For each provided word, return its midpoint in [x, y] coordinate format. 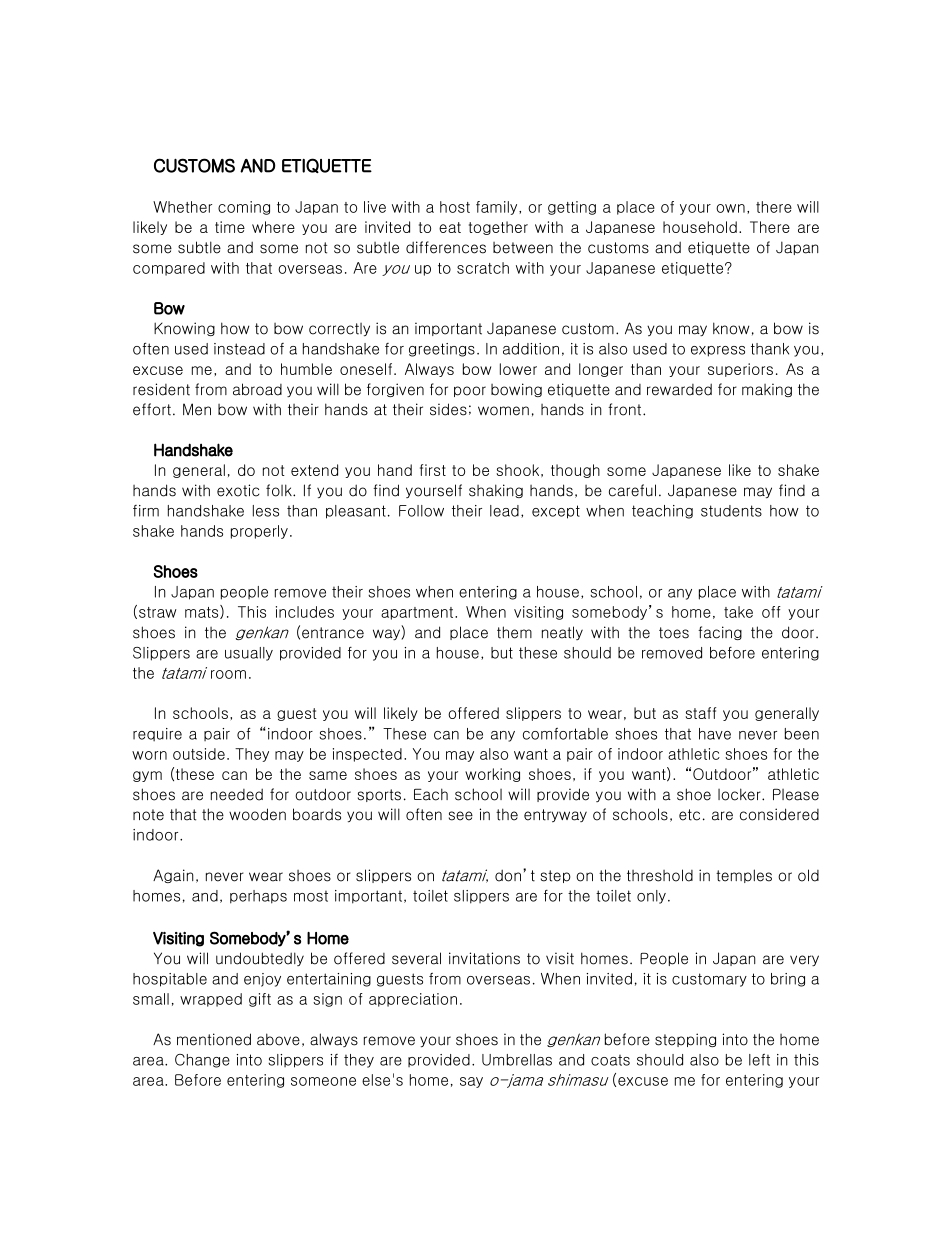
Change [202, 1061]
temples [744, 876]
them [514, 632]
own [730, 208]
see [461, 816]
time [230, 227]
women [503, 411]
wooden [257, 814]
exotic [238, 490]
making [767, 390]
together [498, 228]
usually [249, 654]
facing [720, 633]
